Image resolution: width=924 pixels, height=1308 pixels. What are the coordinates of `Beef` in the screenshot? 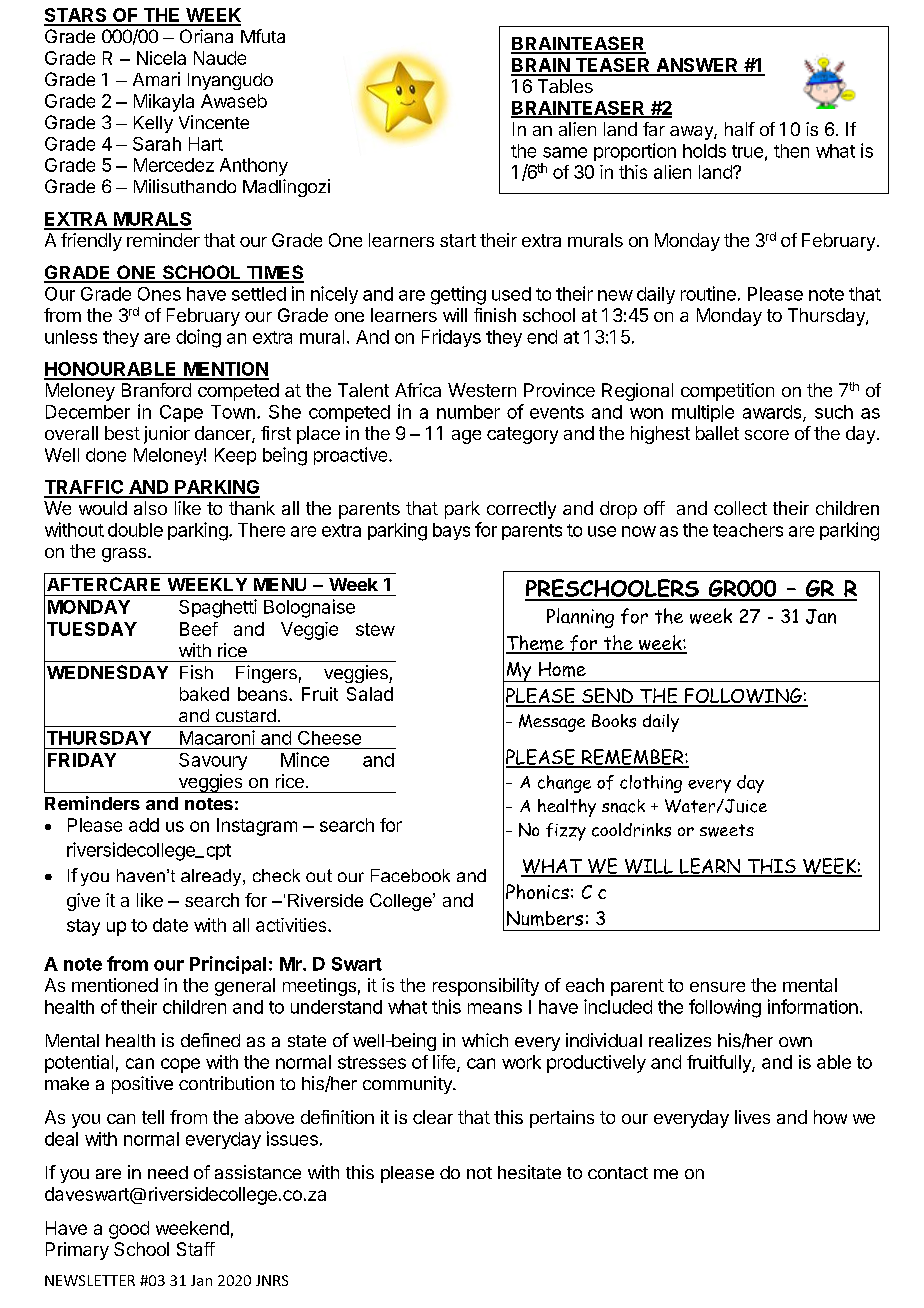 It's located at (199, 629).
